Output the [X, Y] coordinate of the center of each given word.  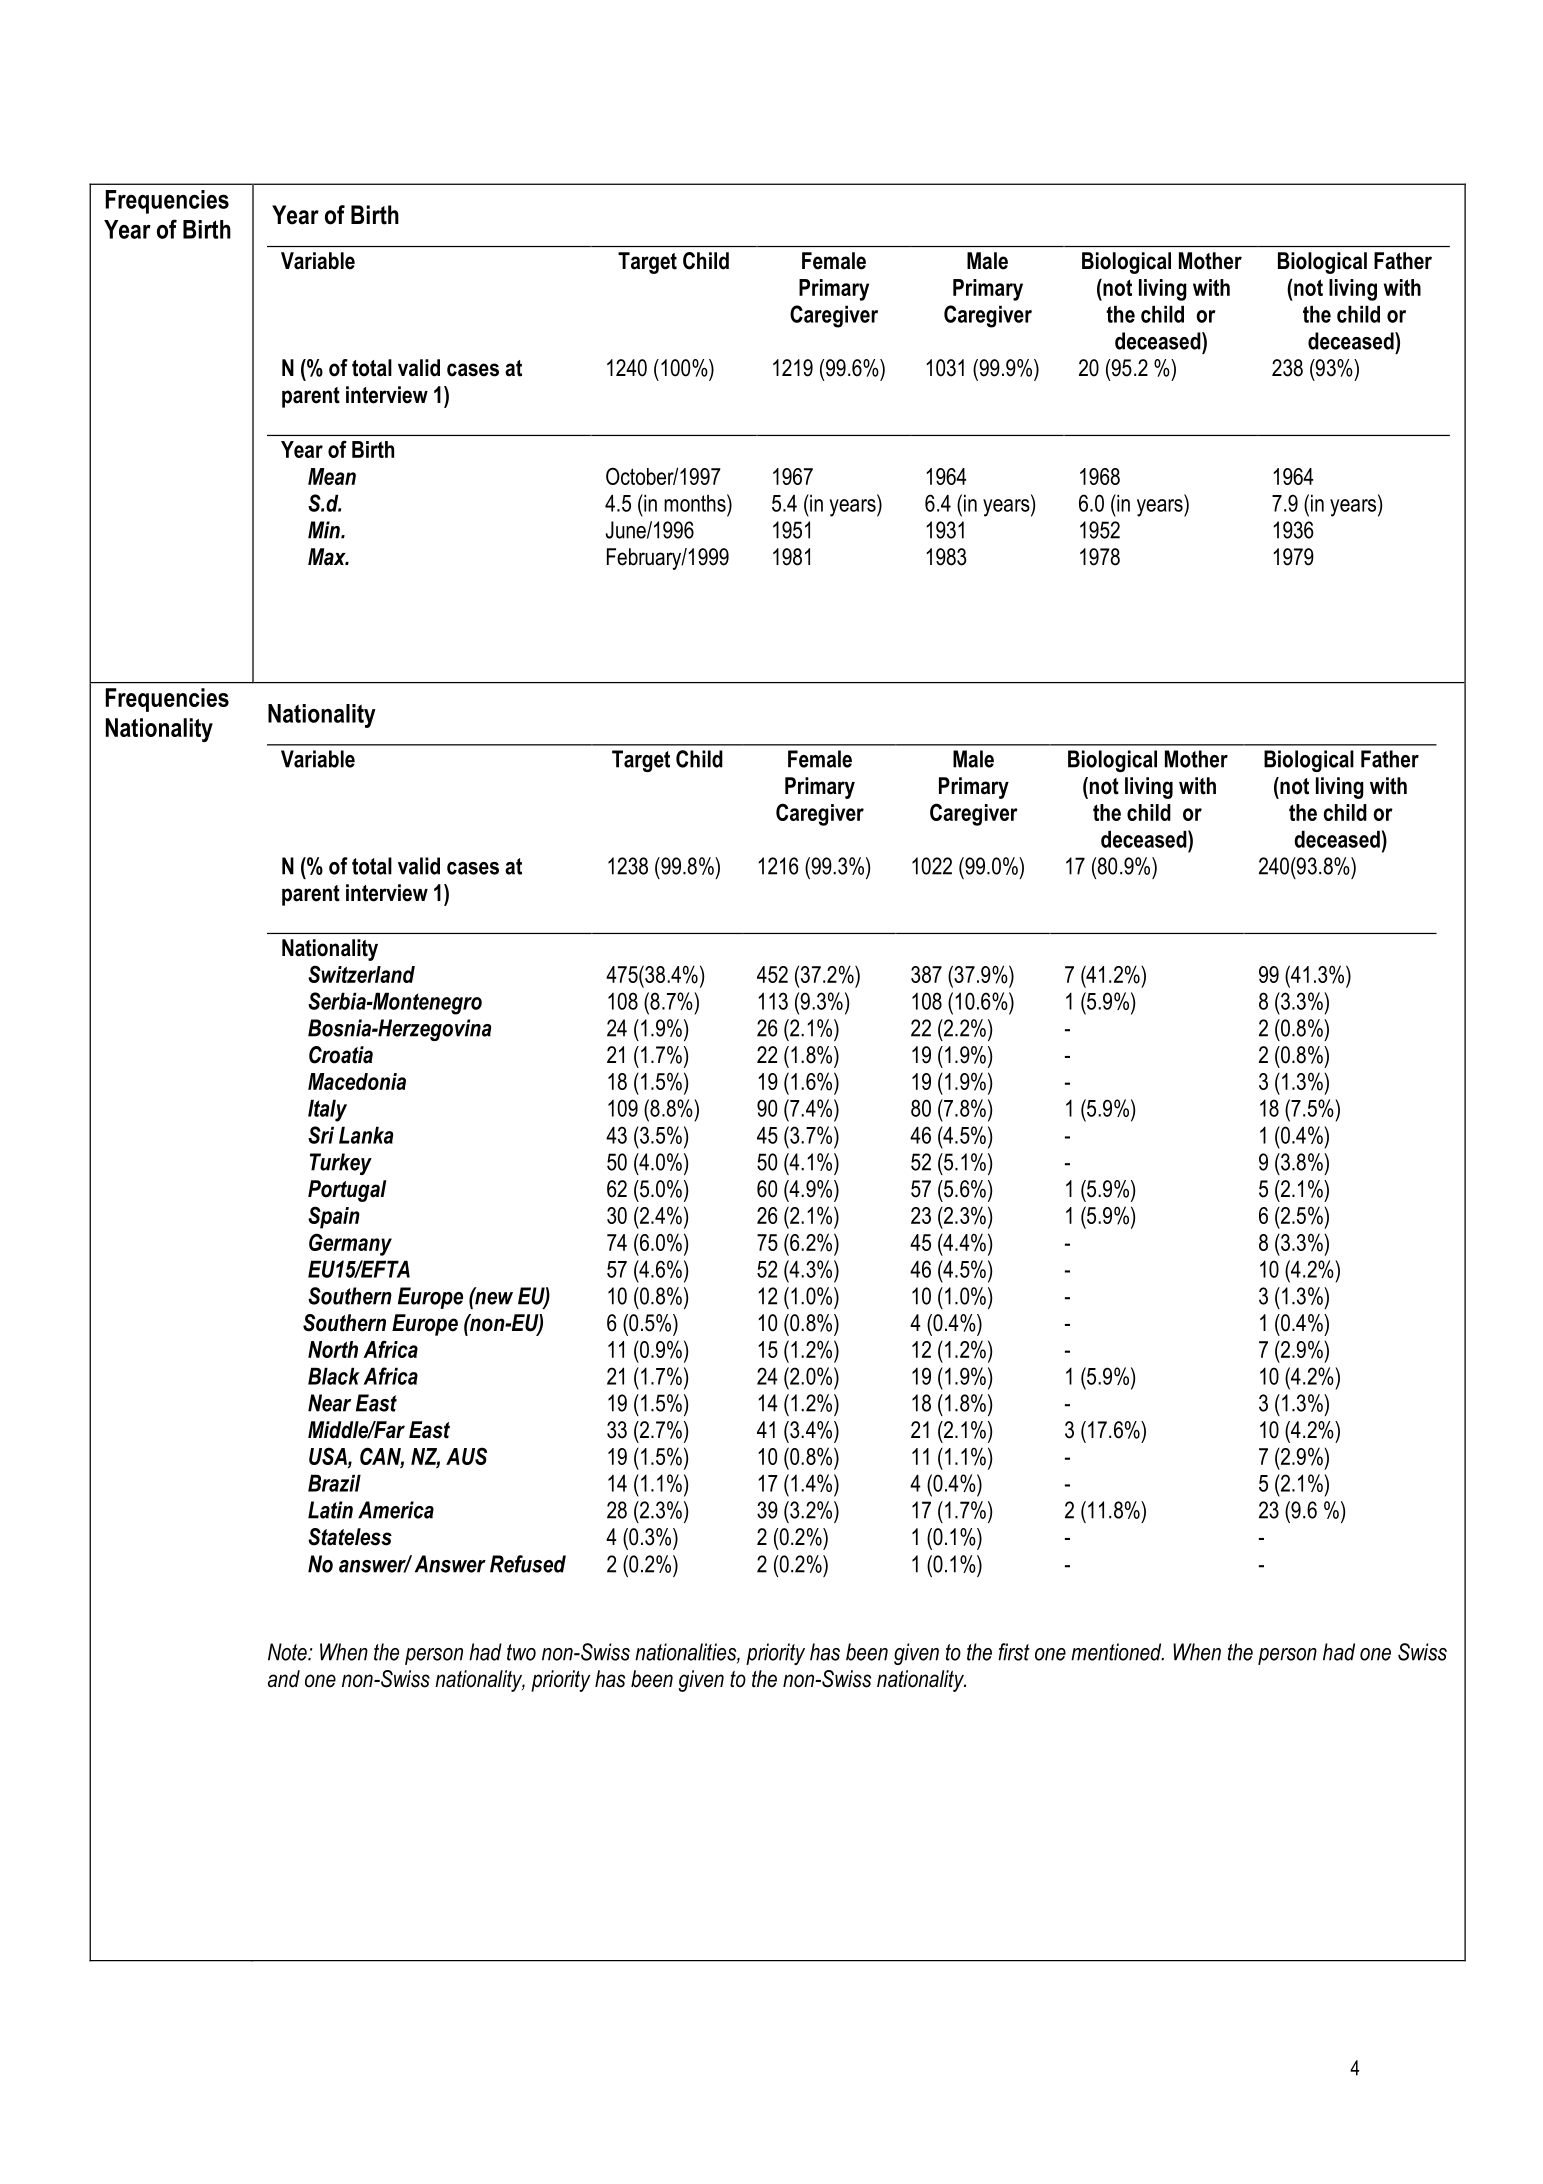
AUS [466, 1456]
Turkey [341, 1164]
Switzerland [361, 974]
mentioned [1117, 1652]
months [696, 503]
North [333, 1349]
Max [328, 557]
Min [325, 530]
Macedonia [357, 1081]
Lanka [366, 1135]
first [1014, 1652]
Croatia [341, 1055]
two [521, 1652]
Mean [332, 476]
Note [288, 1652]
